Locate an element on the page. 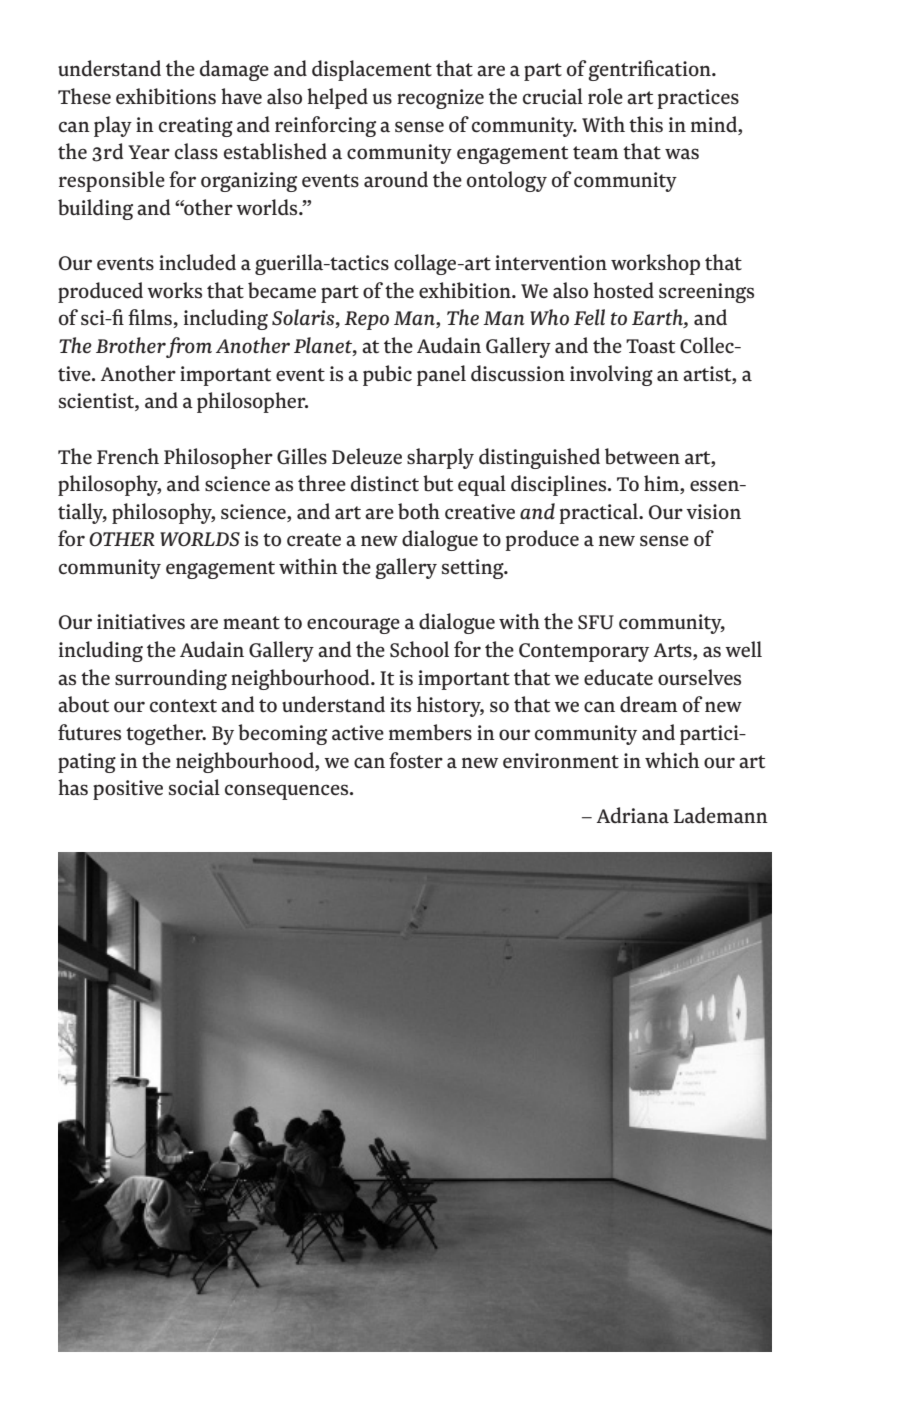 The image size is (912, 1410). Arts is located at coordinates (674, 651).
